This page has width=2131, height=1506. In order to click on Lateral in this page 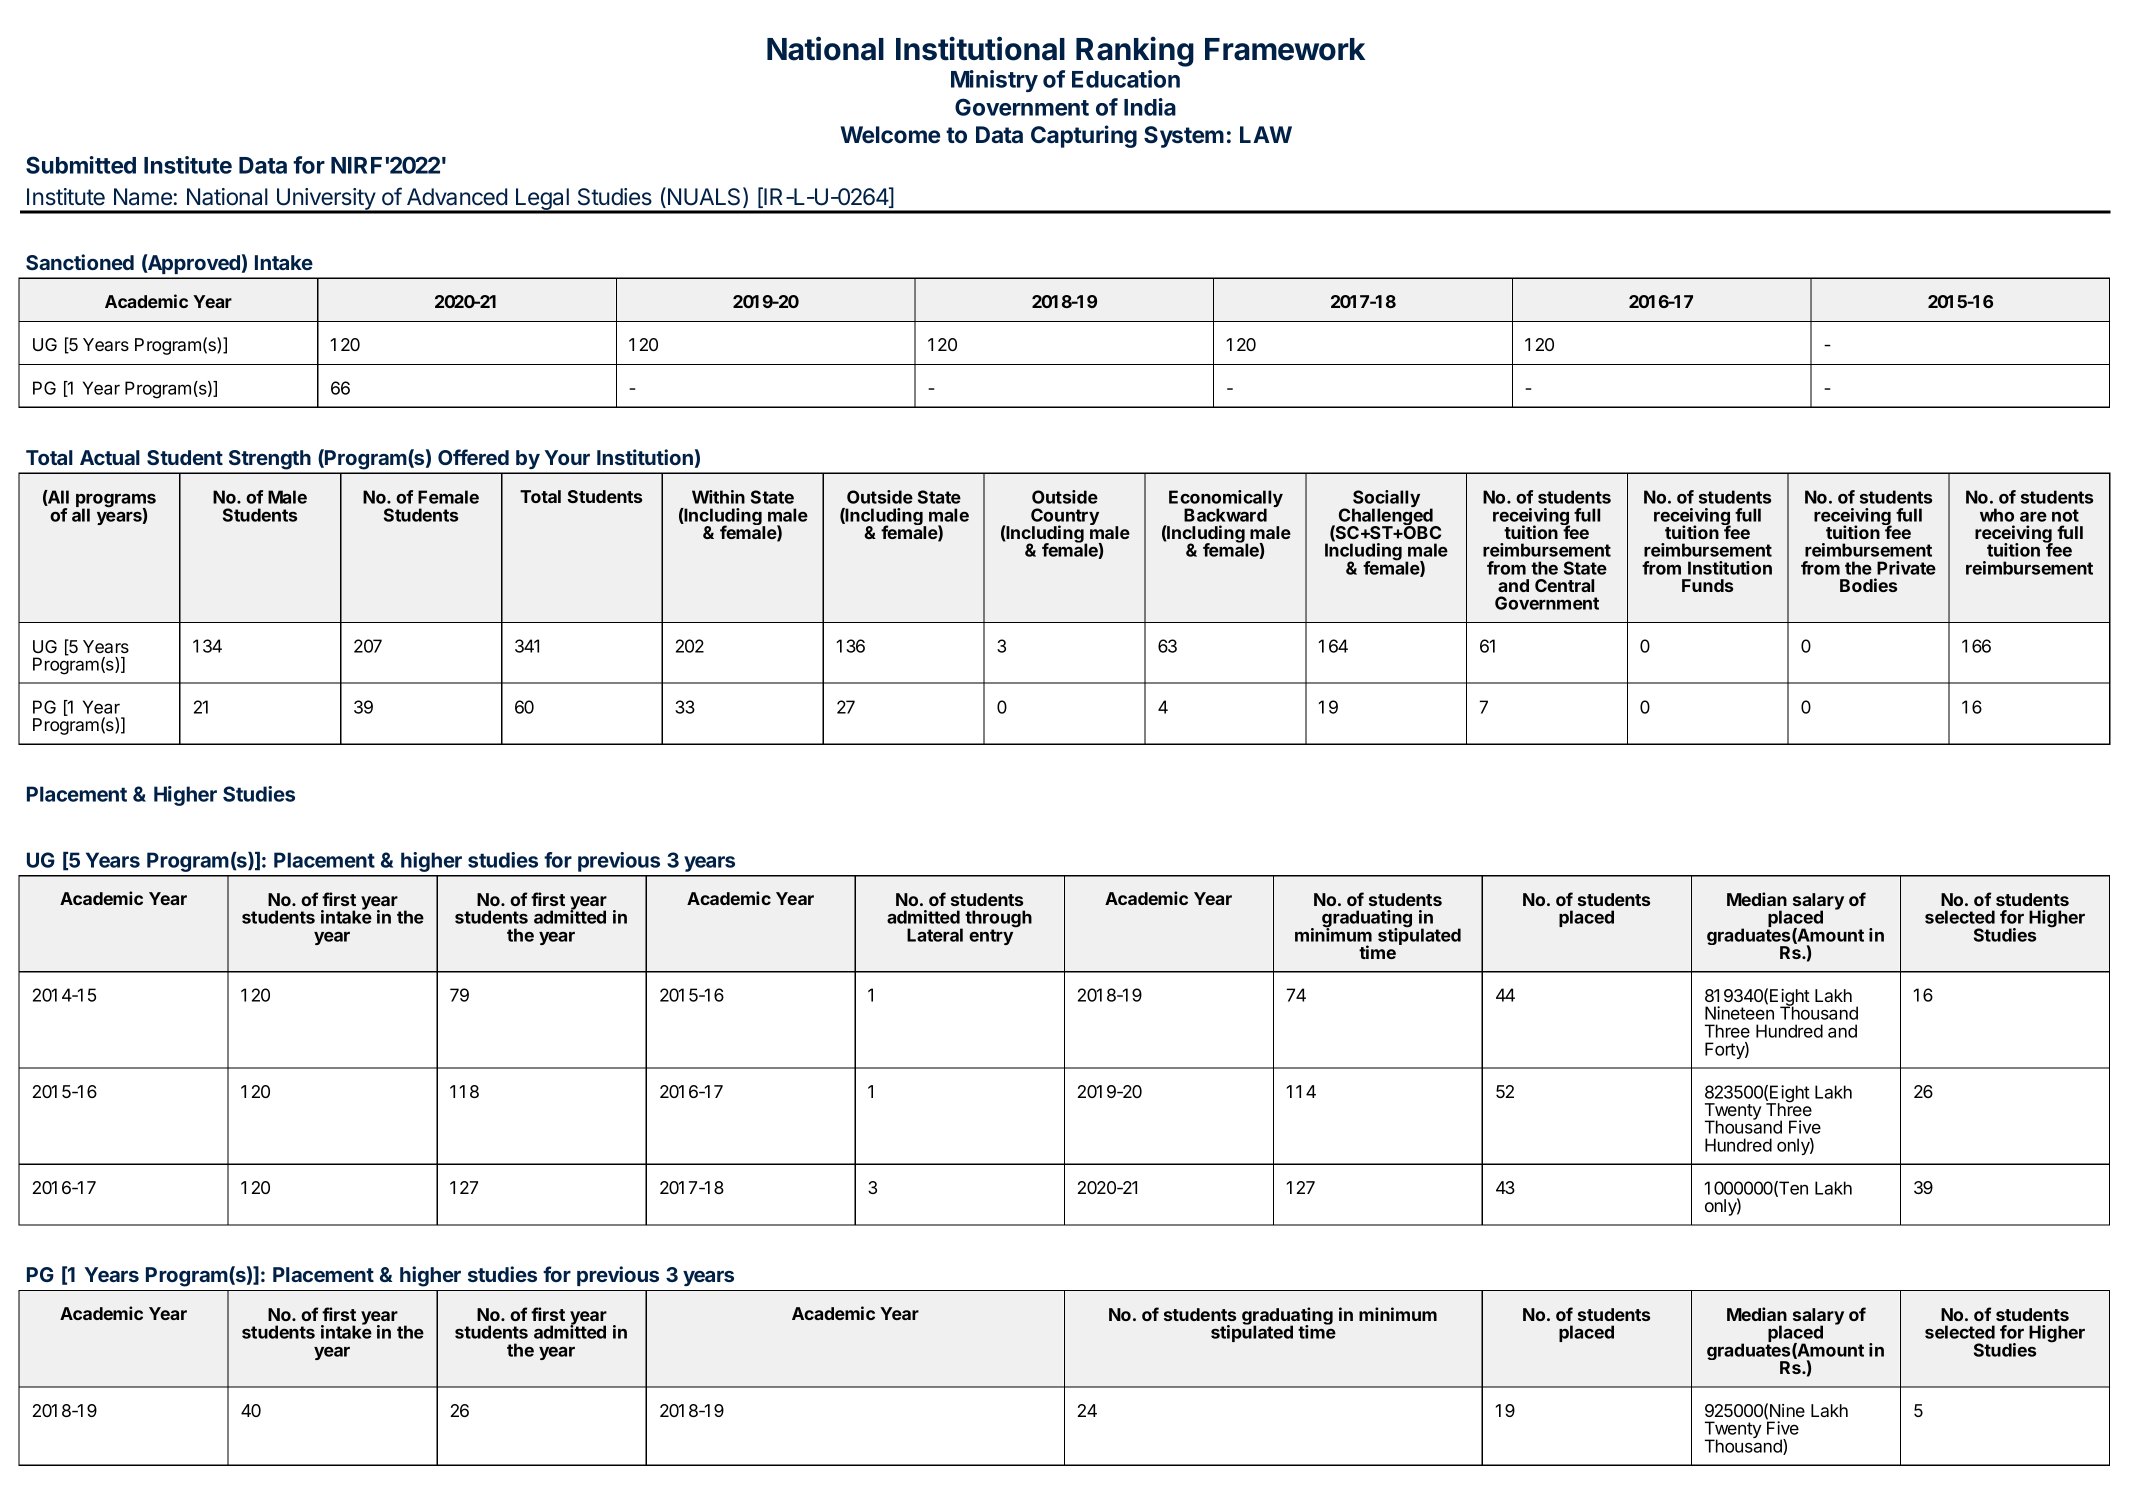, I will do `click(935, 935)`.
